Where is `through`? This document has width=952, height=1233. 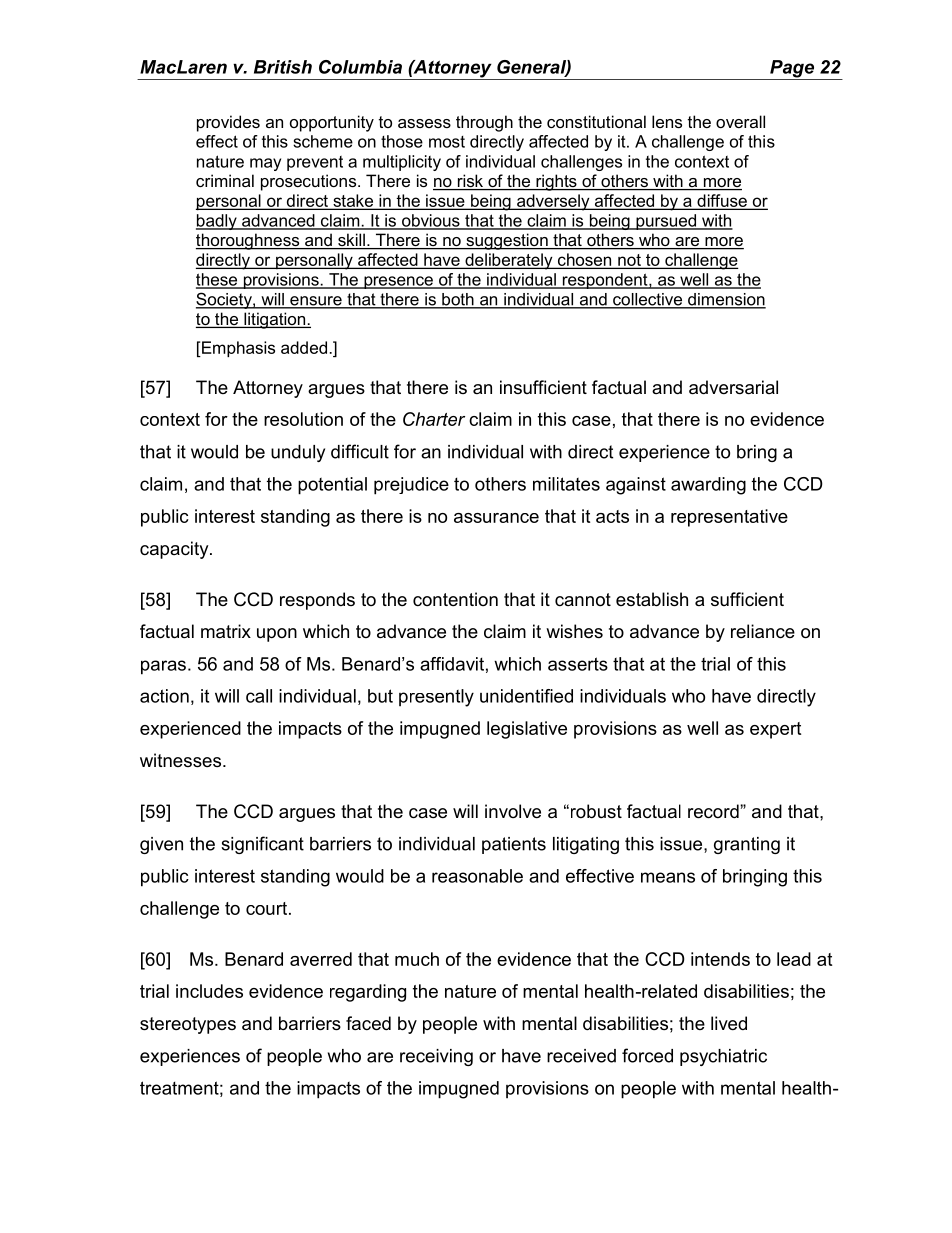
through is located at coordinates (484, 123).
